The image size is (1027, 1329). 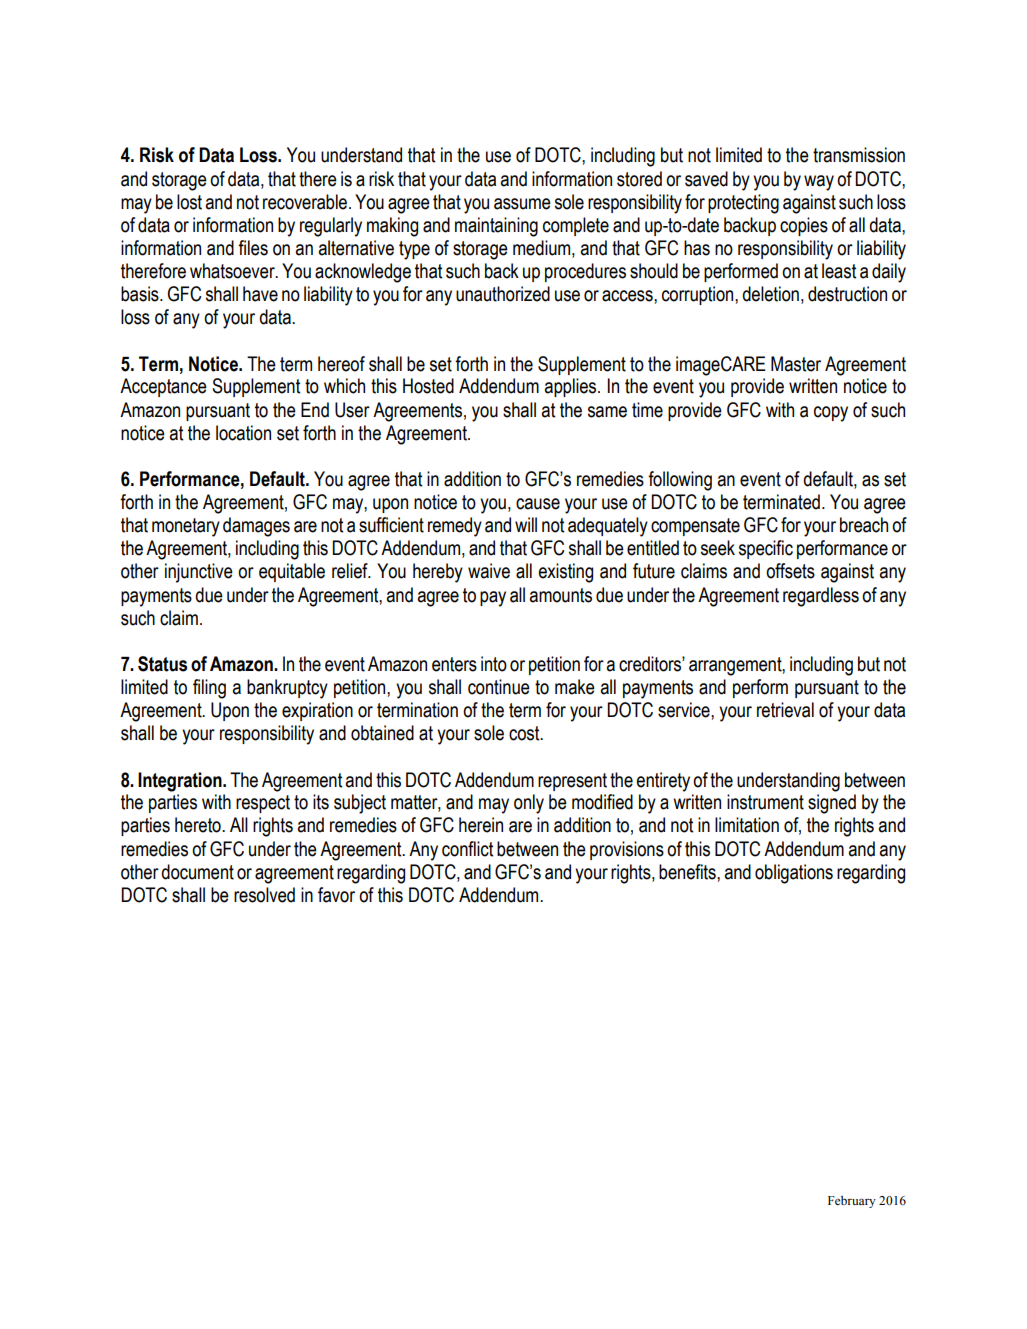 What do you see at coordinates (819, 183) in the screenshot?
I see `way` at bounding box center [819, 183].
